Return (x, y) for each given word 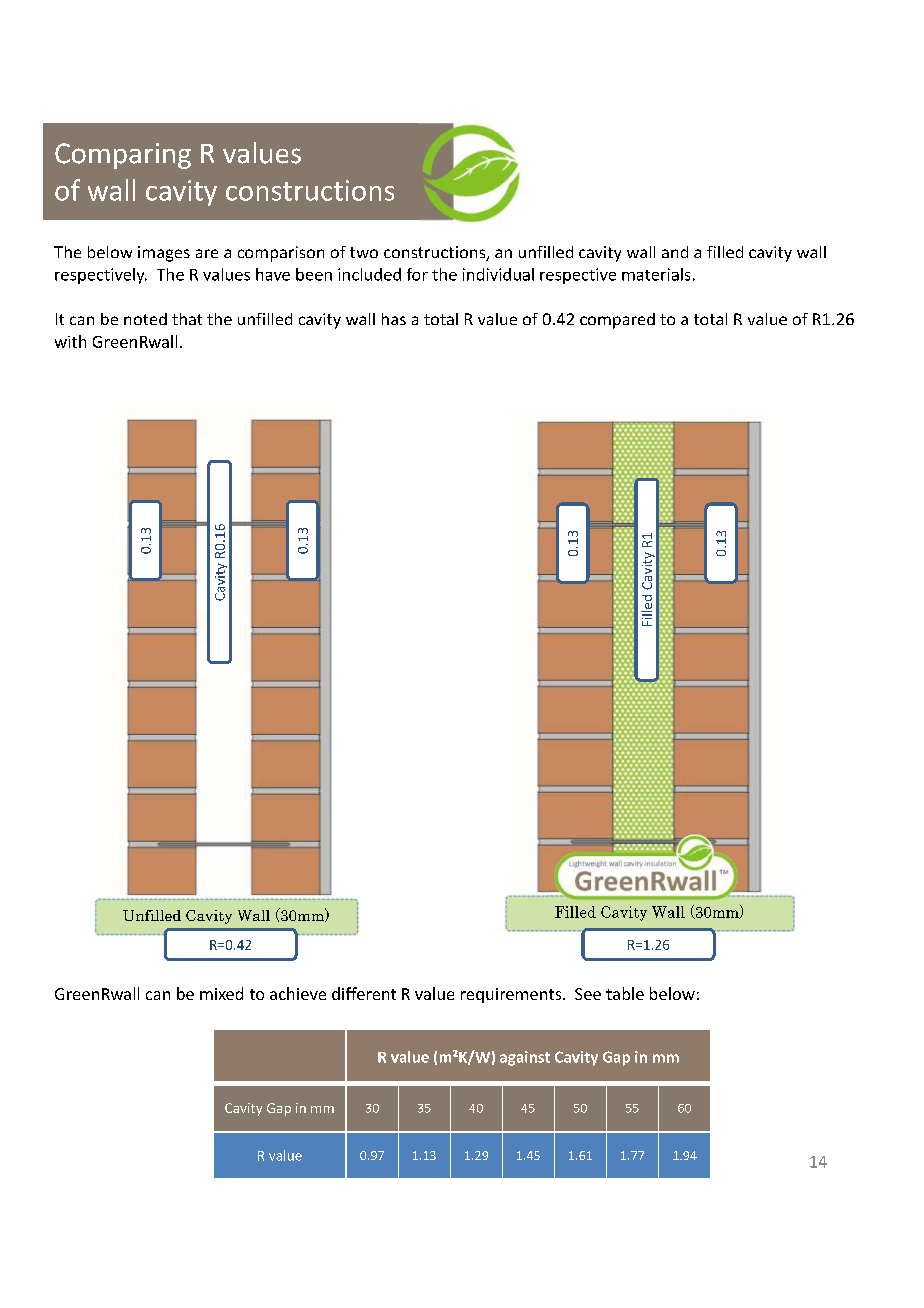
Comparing (123, 156)
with (70, 341)
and (675, 252)
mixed (221, 993)
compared (617, 321)
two (364, 252)
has (394, 319)
